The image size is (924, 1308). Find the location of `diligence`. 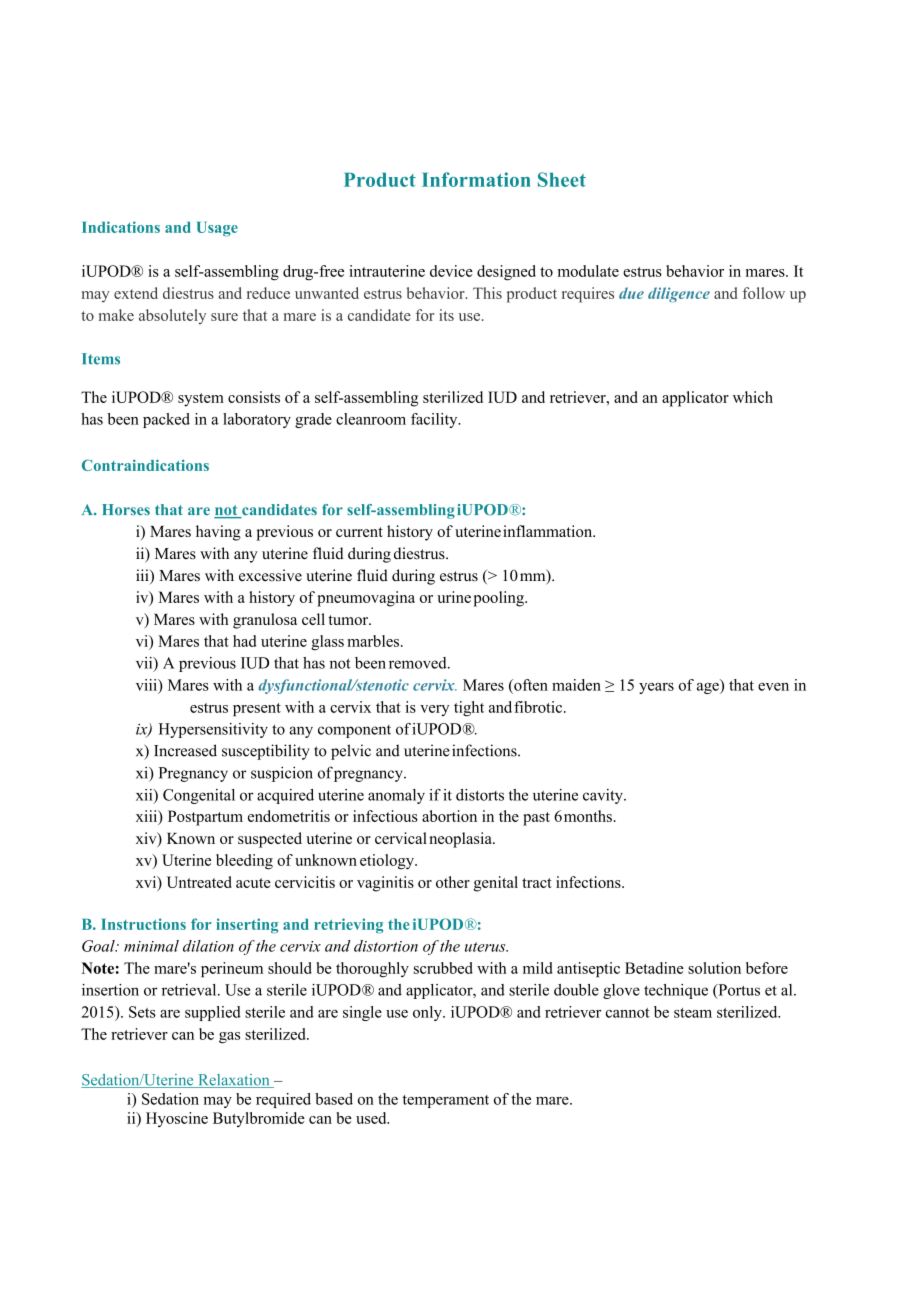

diligence is located at coordinates (679, 294).
